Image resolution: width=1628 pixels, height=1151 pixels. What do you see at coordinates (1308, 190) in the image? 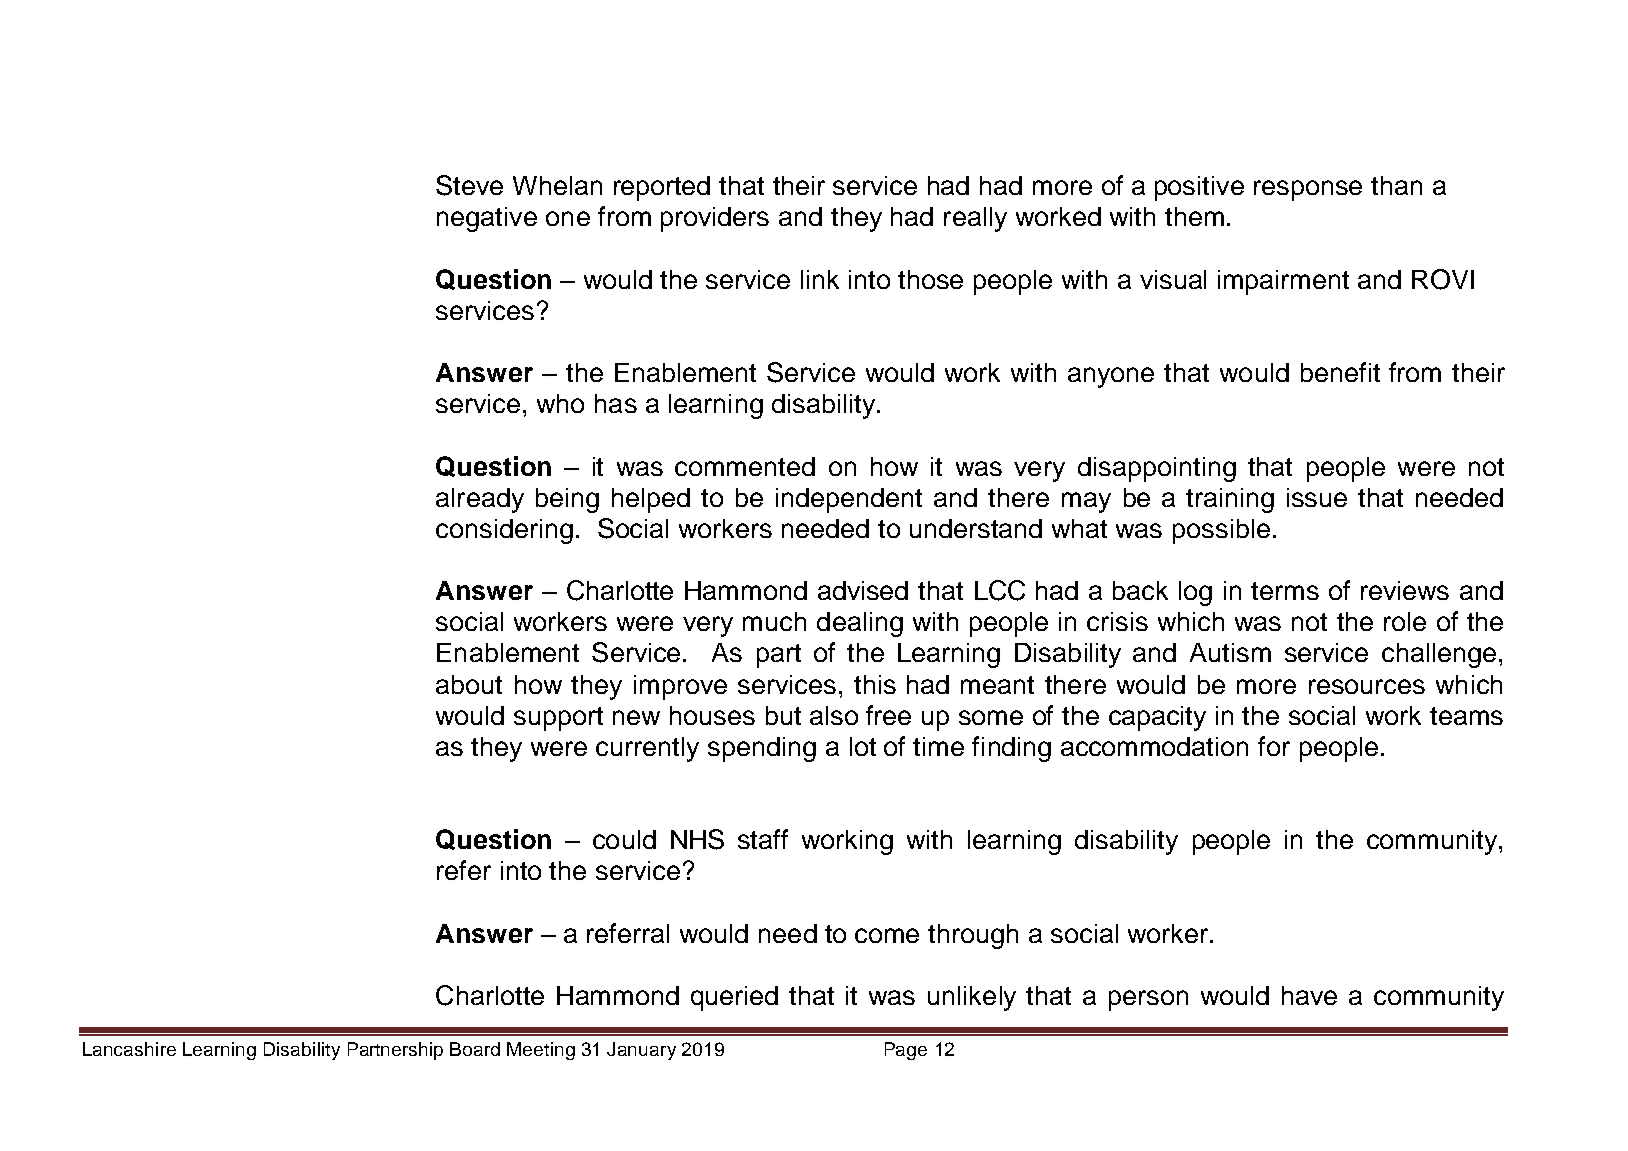
I see `response` at bounding box center [1308, 190].
